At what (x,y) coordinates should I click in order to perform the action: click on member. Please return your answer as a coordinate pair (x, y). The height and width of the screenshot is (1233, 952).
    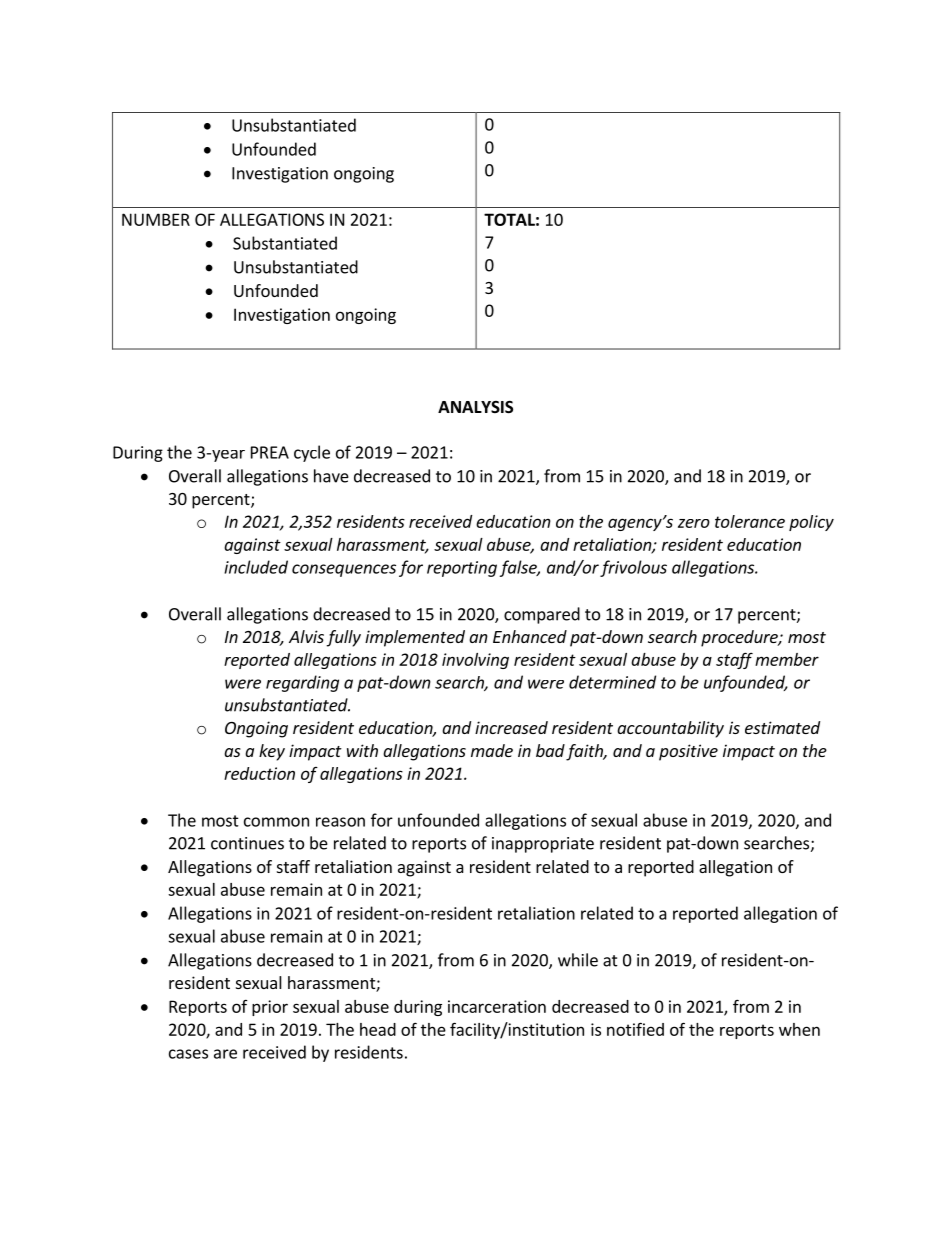
    Looking at the image, I should click on (787, 659).
